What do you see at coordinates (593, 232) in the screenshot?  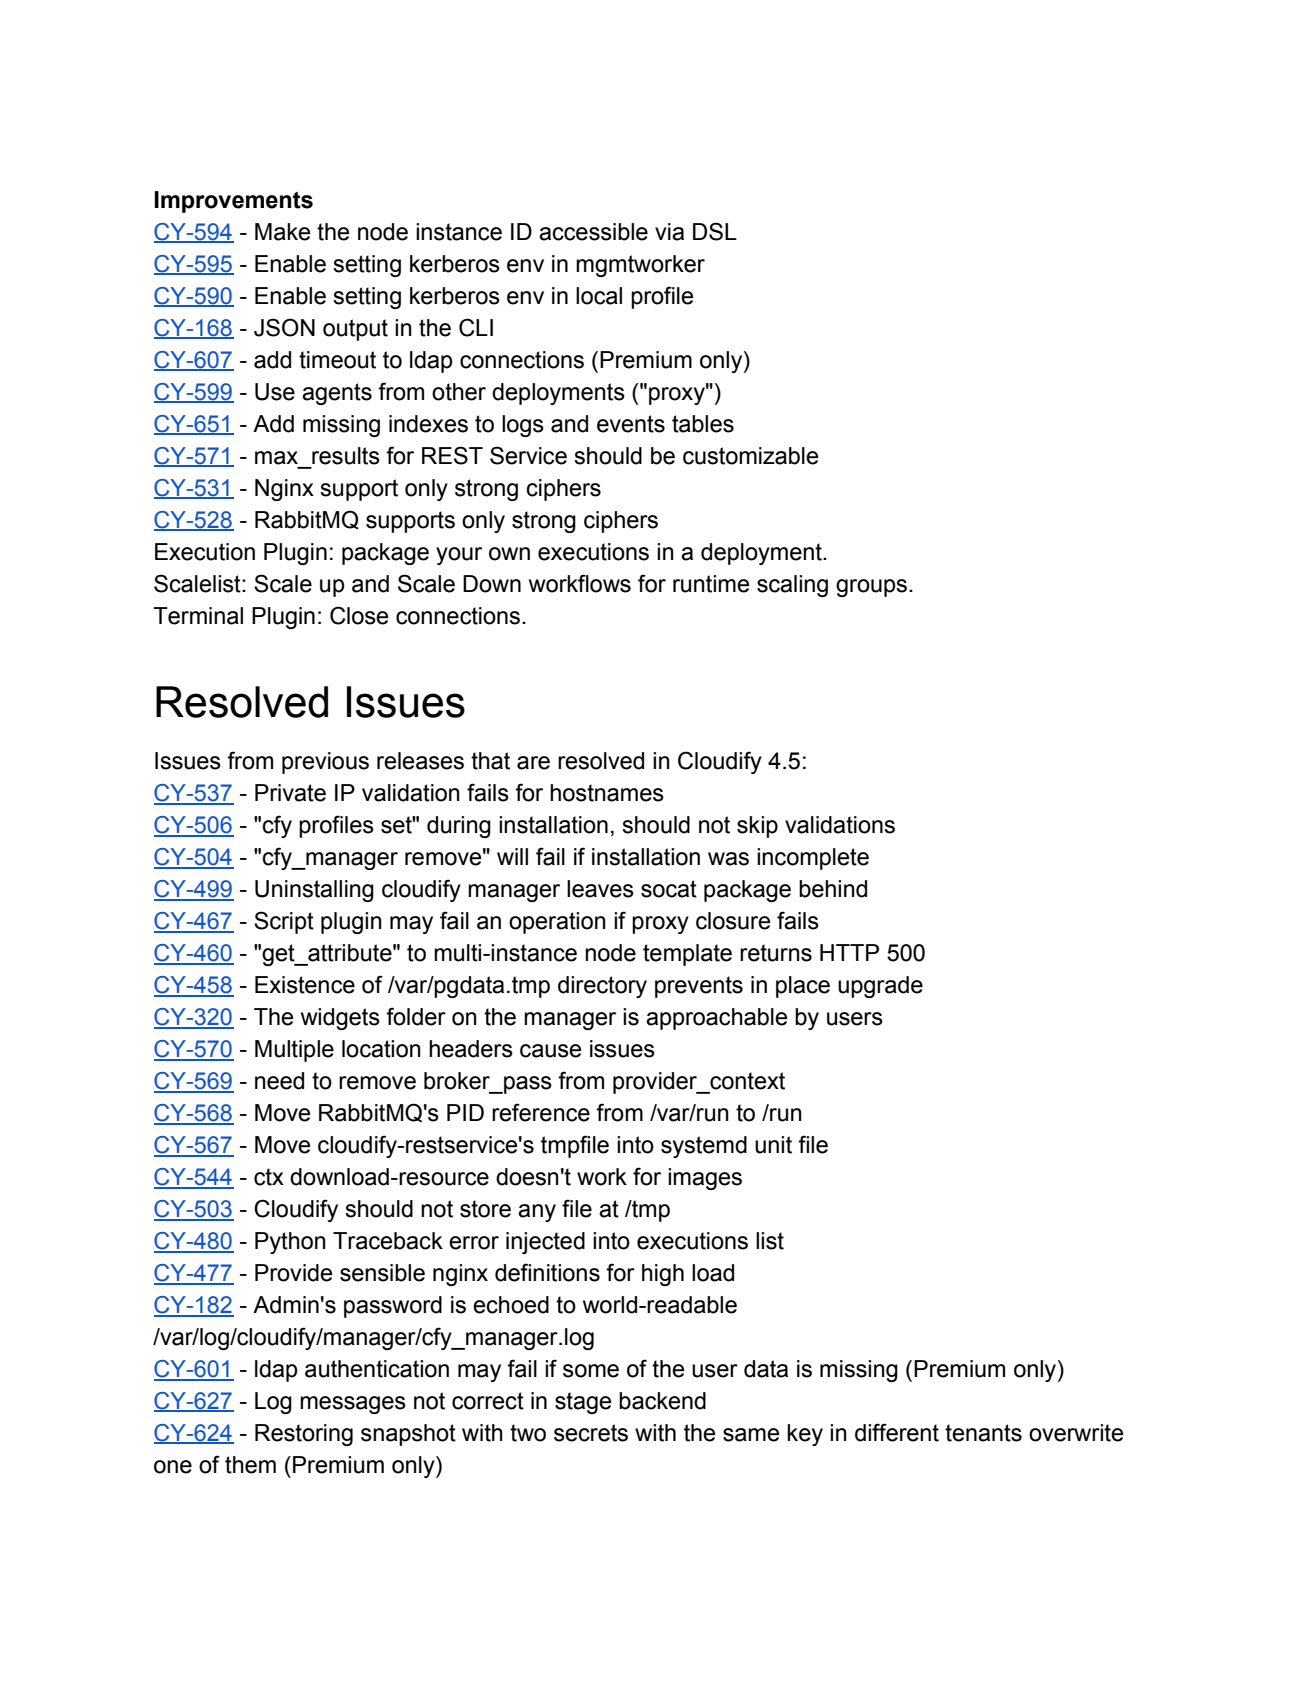 I see `accessible` at bounding box center [593, 232].
